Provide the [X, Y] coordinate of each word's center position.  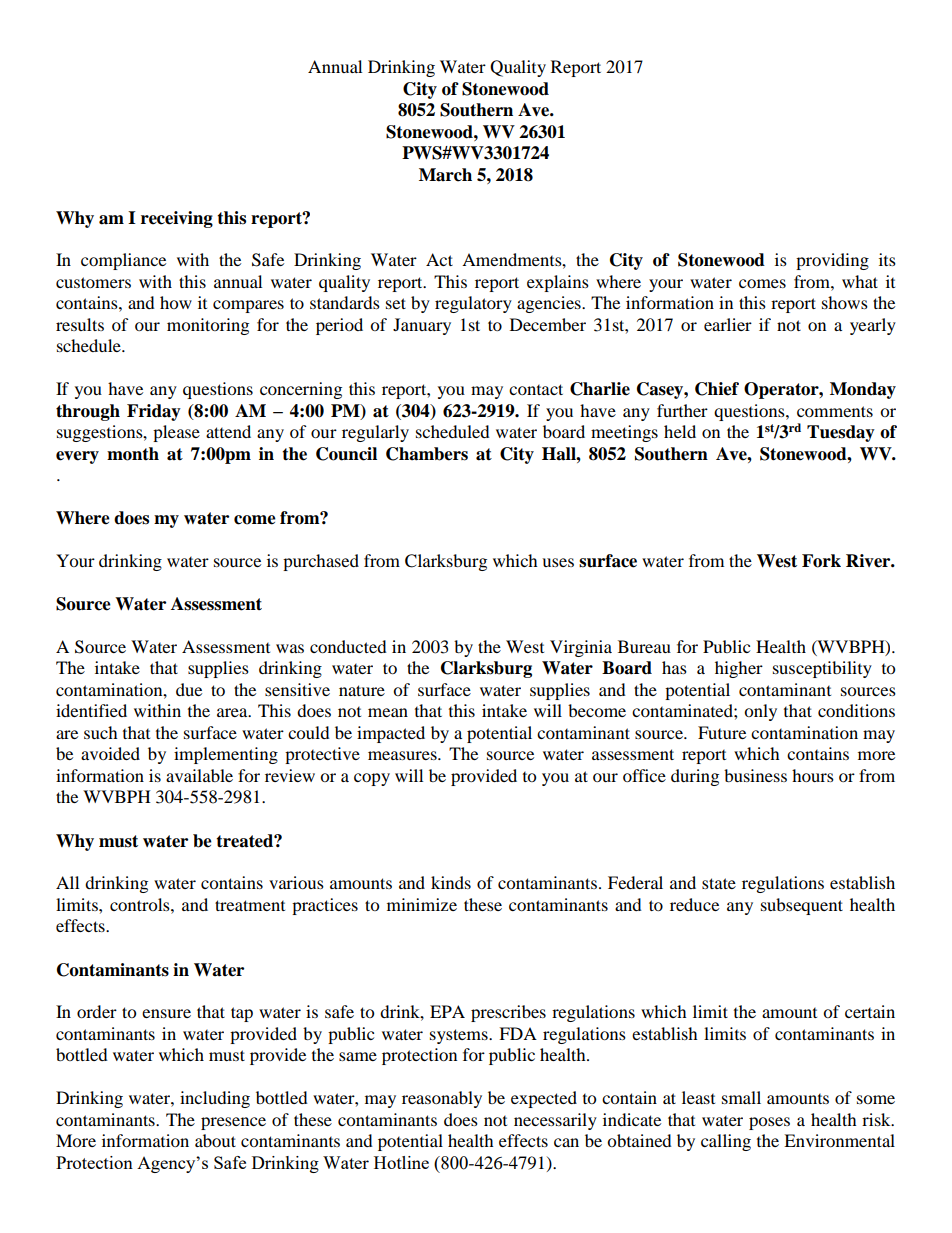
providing [832, 261]
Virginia [581, 648]
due [189, 689]
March [445, 175]
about [215, 1140]
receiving [177, 219]
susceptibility [822, 669]
